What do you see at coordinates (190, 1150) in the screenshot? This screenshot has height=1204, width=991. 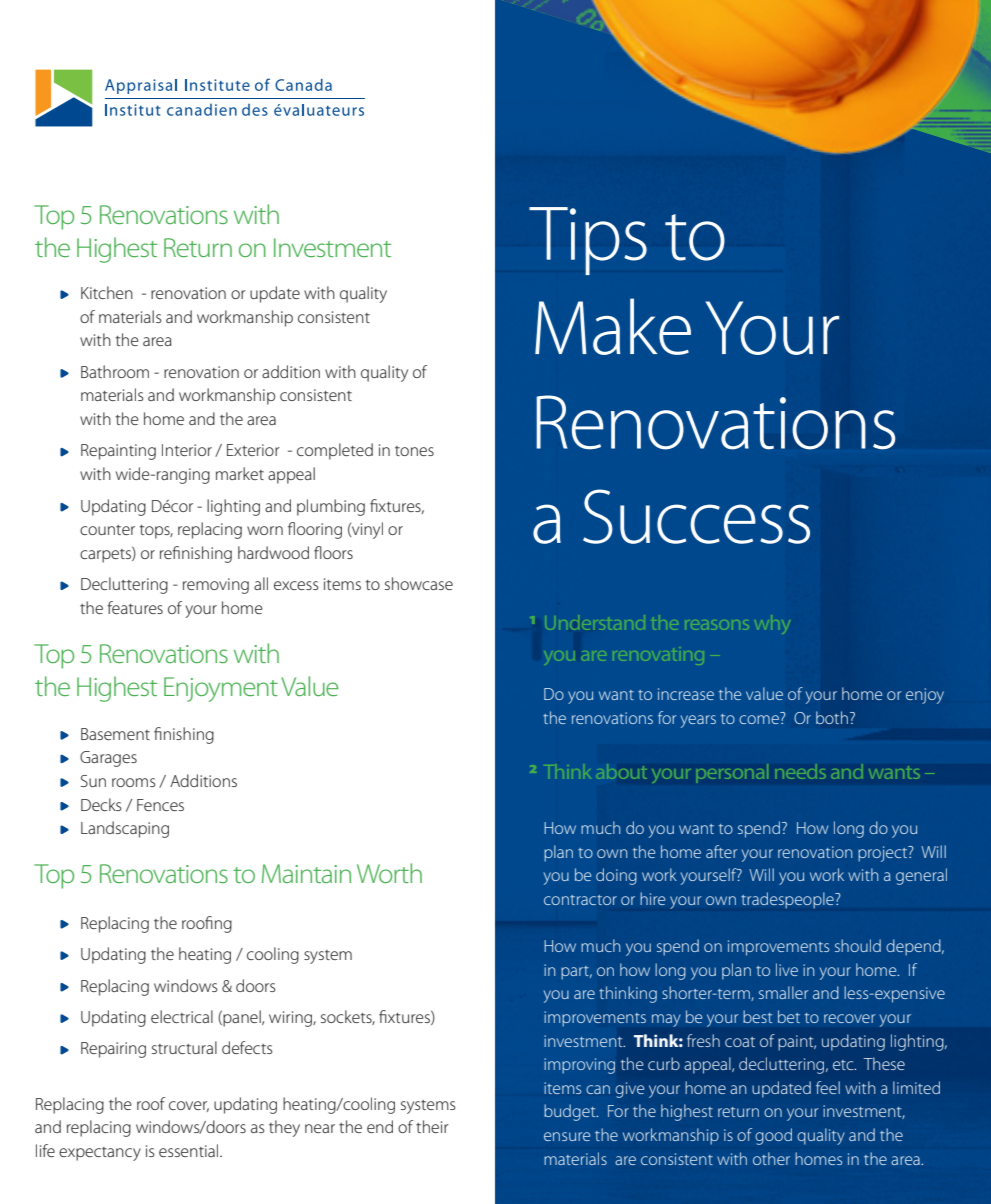 I see `essential` at bounding box center [190, 1150].
